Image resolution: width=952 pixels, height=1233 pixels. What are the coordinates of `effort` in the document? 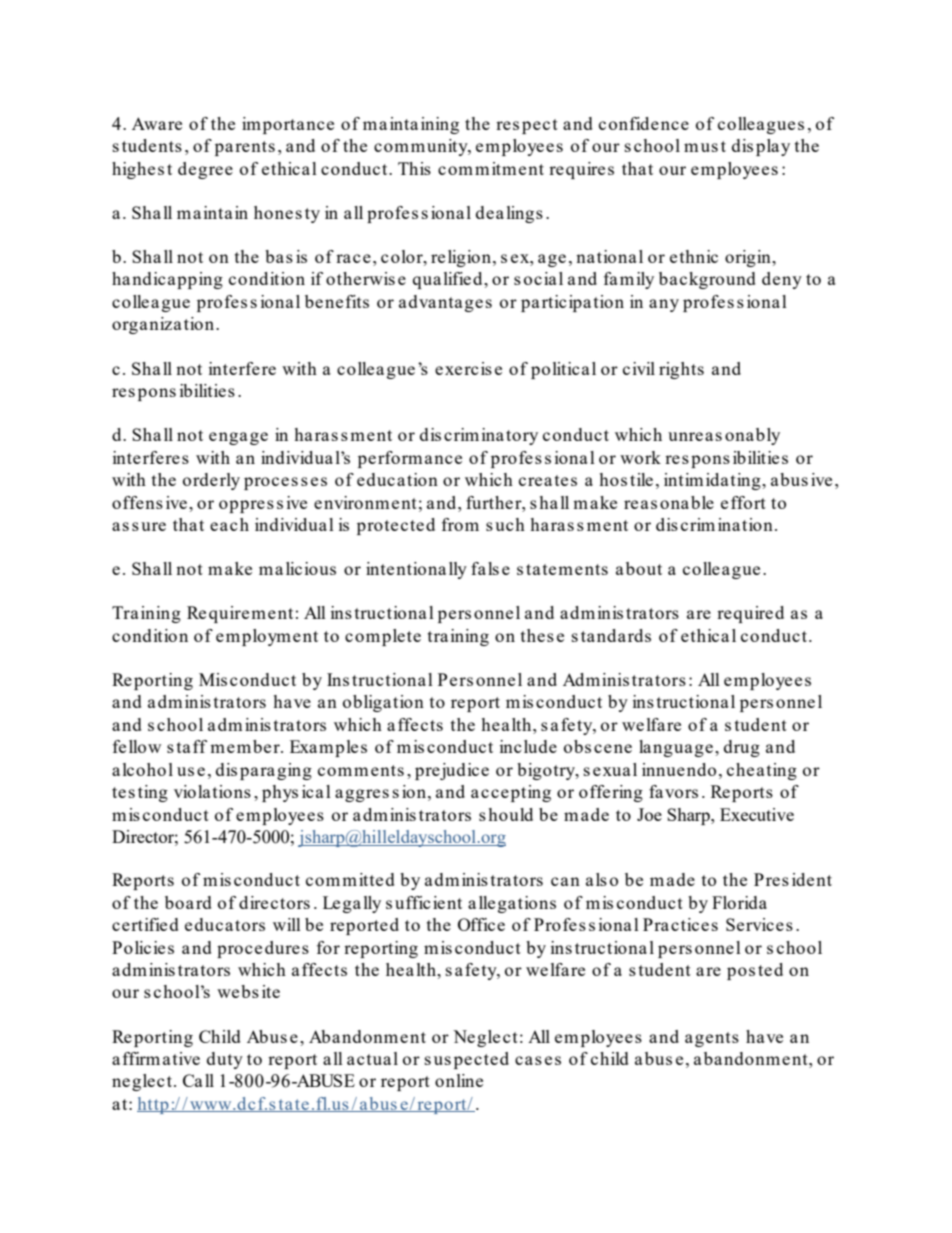 It's located at (743, 502).
